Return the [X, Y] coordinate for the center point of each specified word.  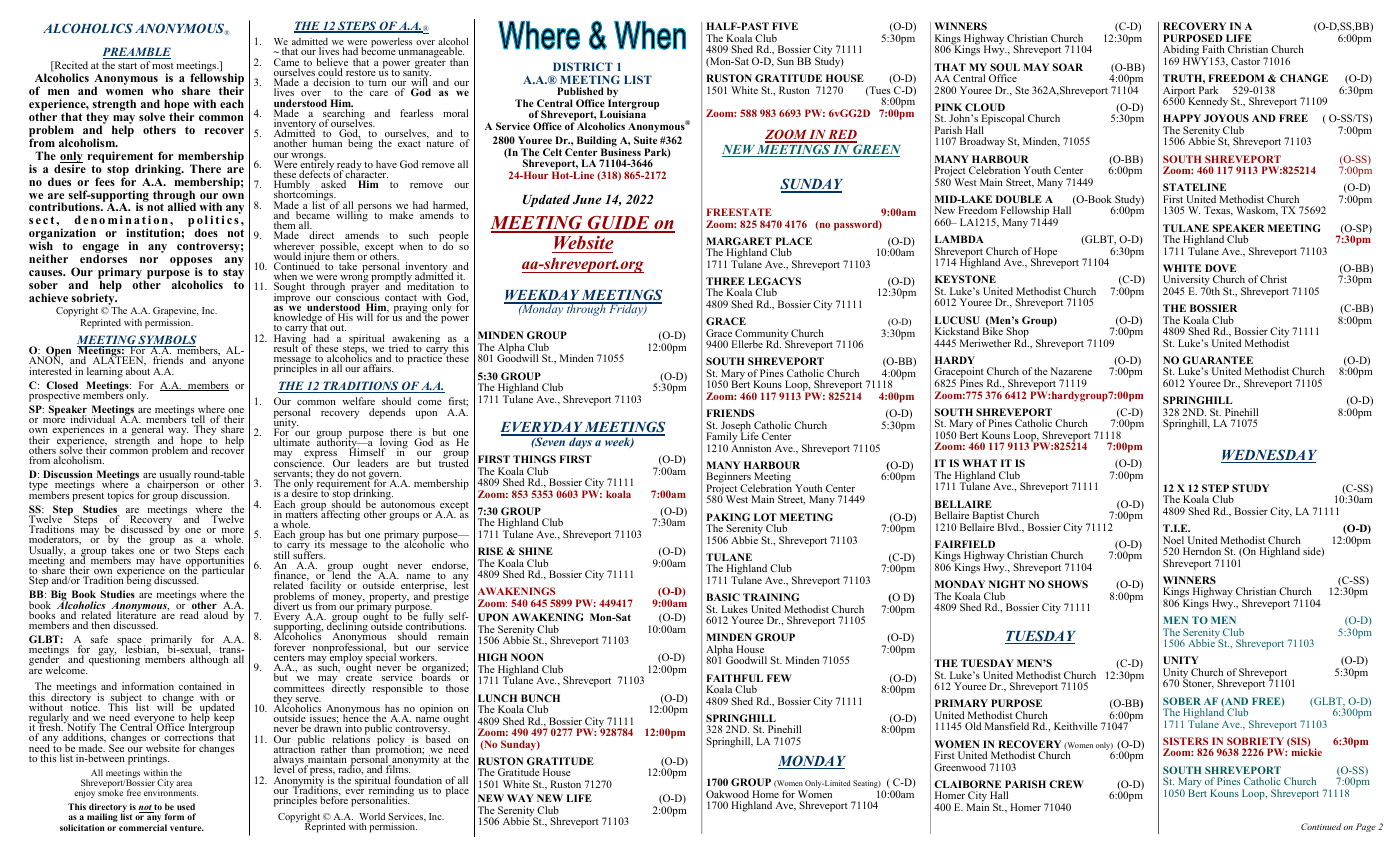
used [186, 808]
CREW [1066, 784]
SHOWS [1068, 584]
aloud [216, 615]
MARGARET [739, 241]
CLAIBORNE [967, 784]
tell [197, 420]
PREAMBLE [137, 53]
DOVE [1220, 268]
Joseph [737, 427]
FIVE [785, 26]
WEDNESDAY [1269, 456]
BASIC [723, 597]
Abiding [1182, 52]
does [206, 232]
